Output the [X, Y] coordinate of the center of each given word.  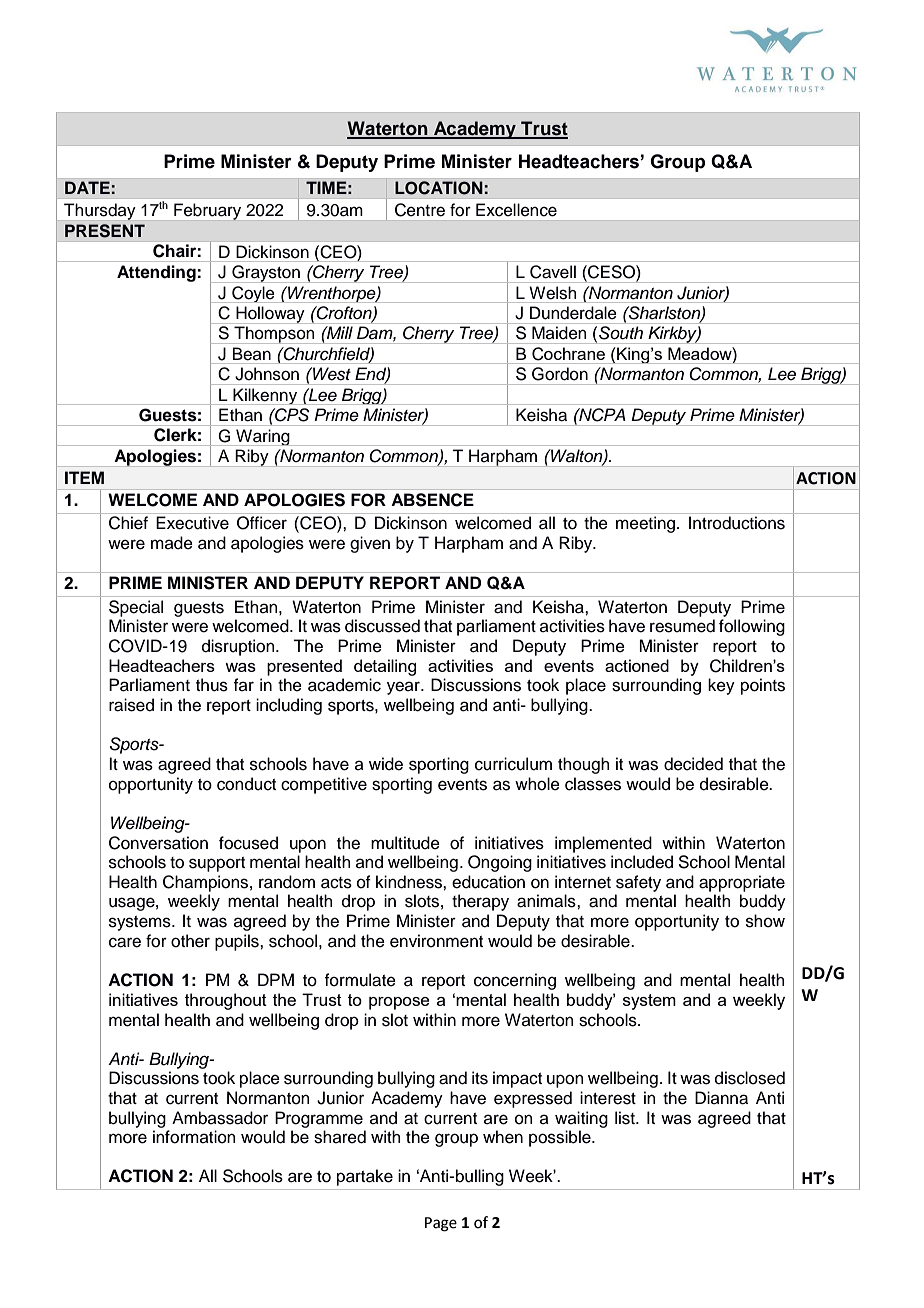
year [404, 688]
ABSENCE [432, 500]
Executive [192, 523]
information [194, 1137]
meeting [645, 524]
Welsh [553, 292]
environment [436, 941]
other [190, 941]
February [207, 211]
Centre [420, 210]
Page [441, 1224]
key [721, 686]
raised [131, 705]
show [765, 921]
